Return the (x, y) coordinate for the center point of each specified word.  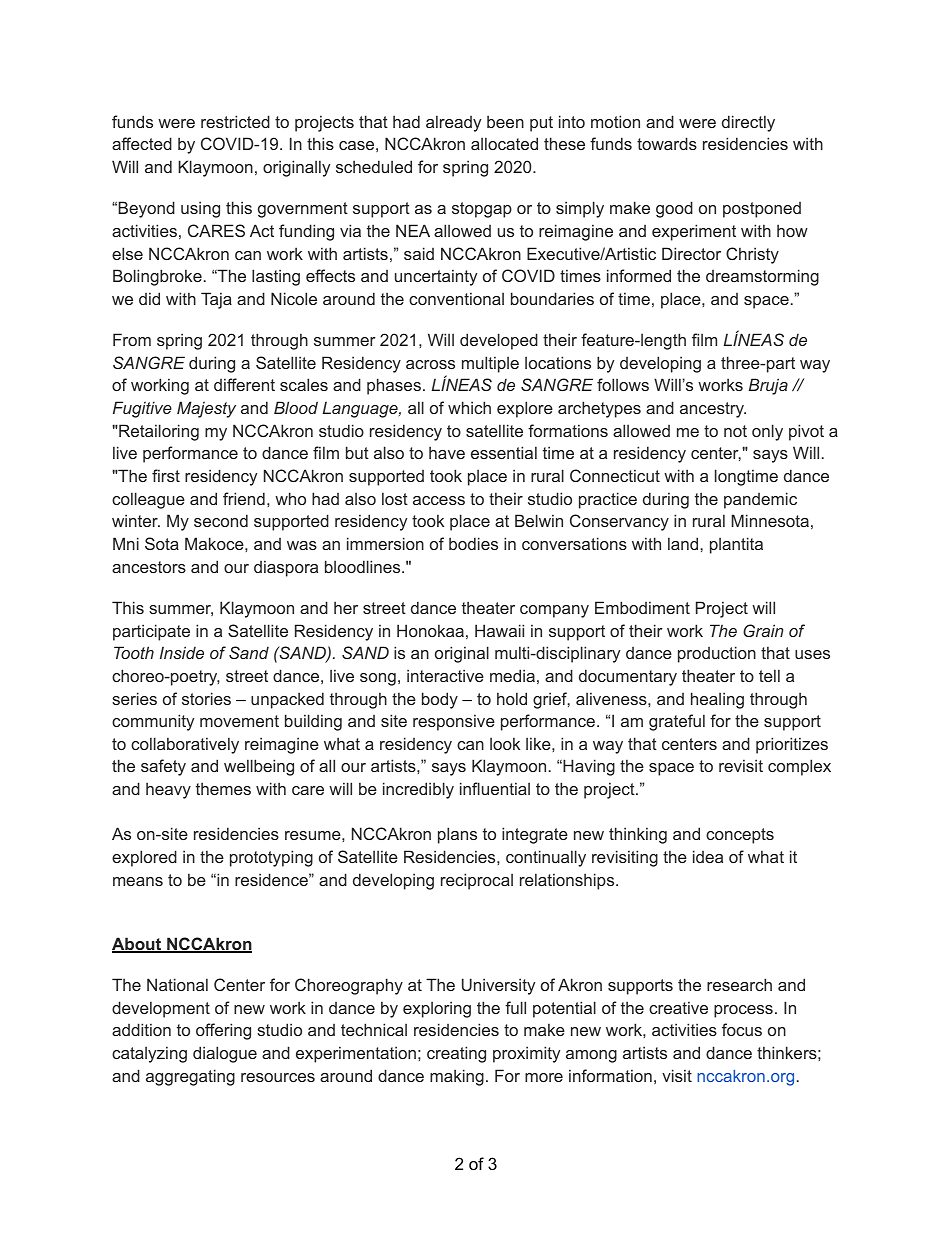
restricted (235, 121)
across (430, 364)
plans (457, 835)
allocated (504, 143)
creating (456, 1054)
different (244, 384)
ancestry (713, 410)
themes (223, 788)
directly (748, 123)
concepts (740, 836)
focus (742, 1029)
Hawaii (499, 630)
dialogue (225, 1054)
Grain (763, 630)
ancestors (149, 567)
